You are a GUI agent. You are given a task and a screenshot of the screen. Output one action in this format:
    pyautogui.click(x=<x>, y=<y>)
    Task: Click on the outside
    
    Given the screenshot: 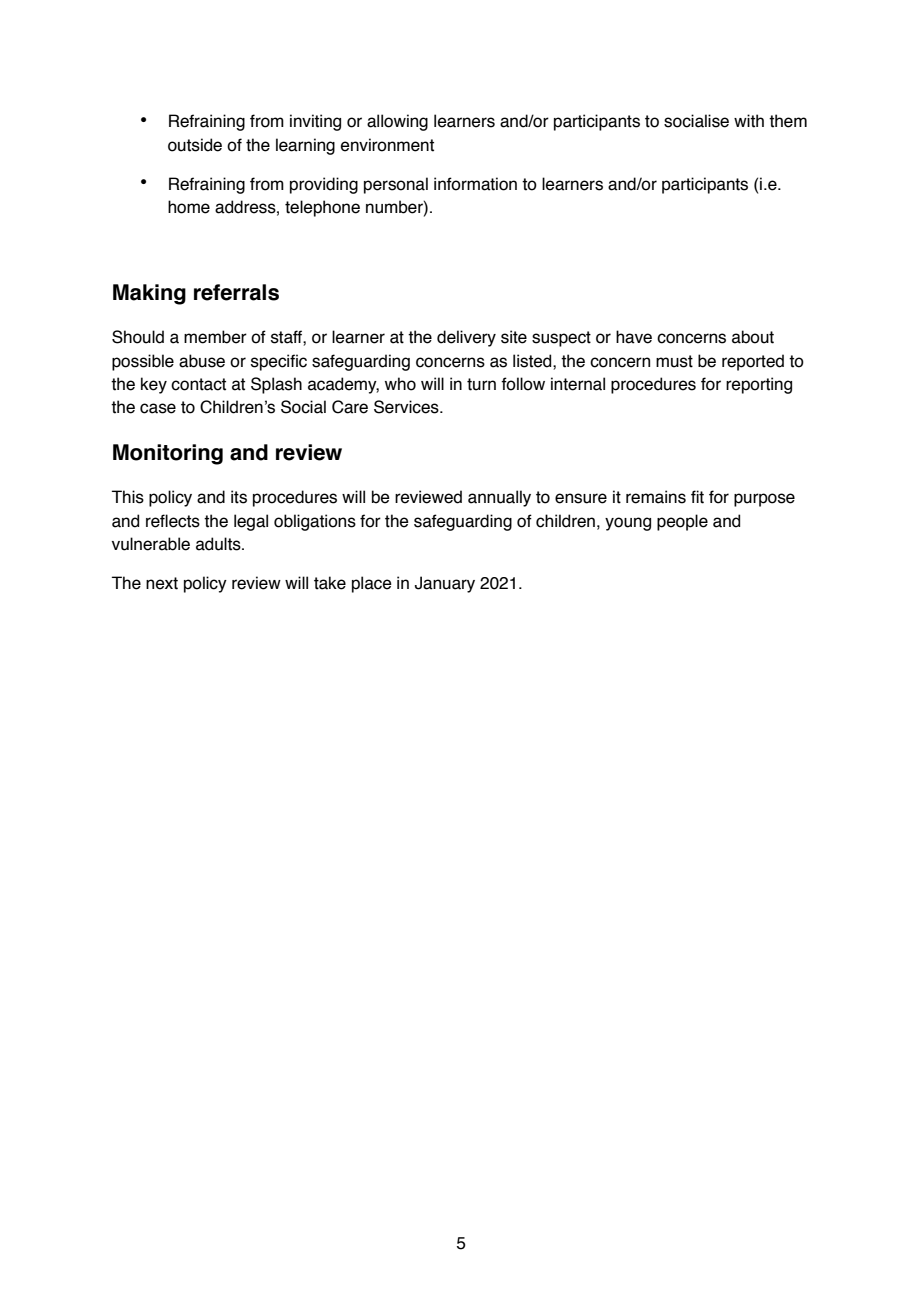 What is the action you would take?
    pyautogui.click(x=195, y=145)
